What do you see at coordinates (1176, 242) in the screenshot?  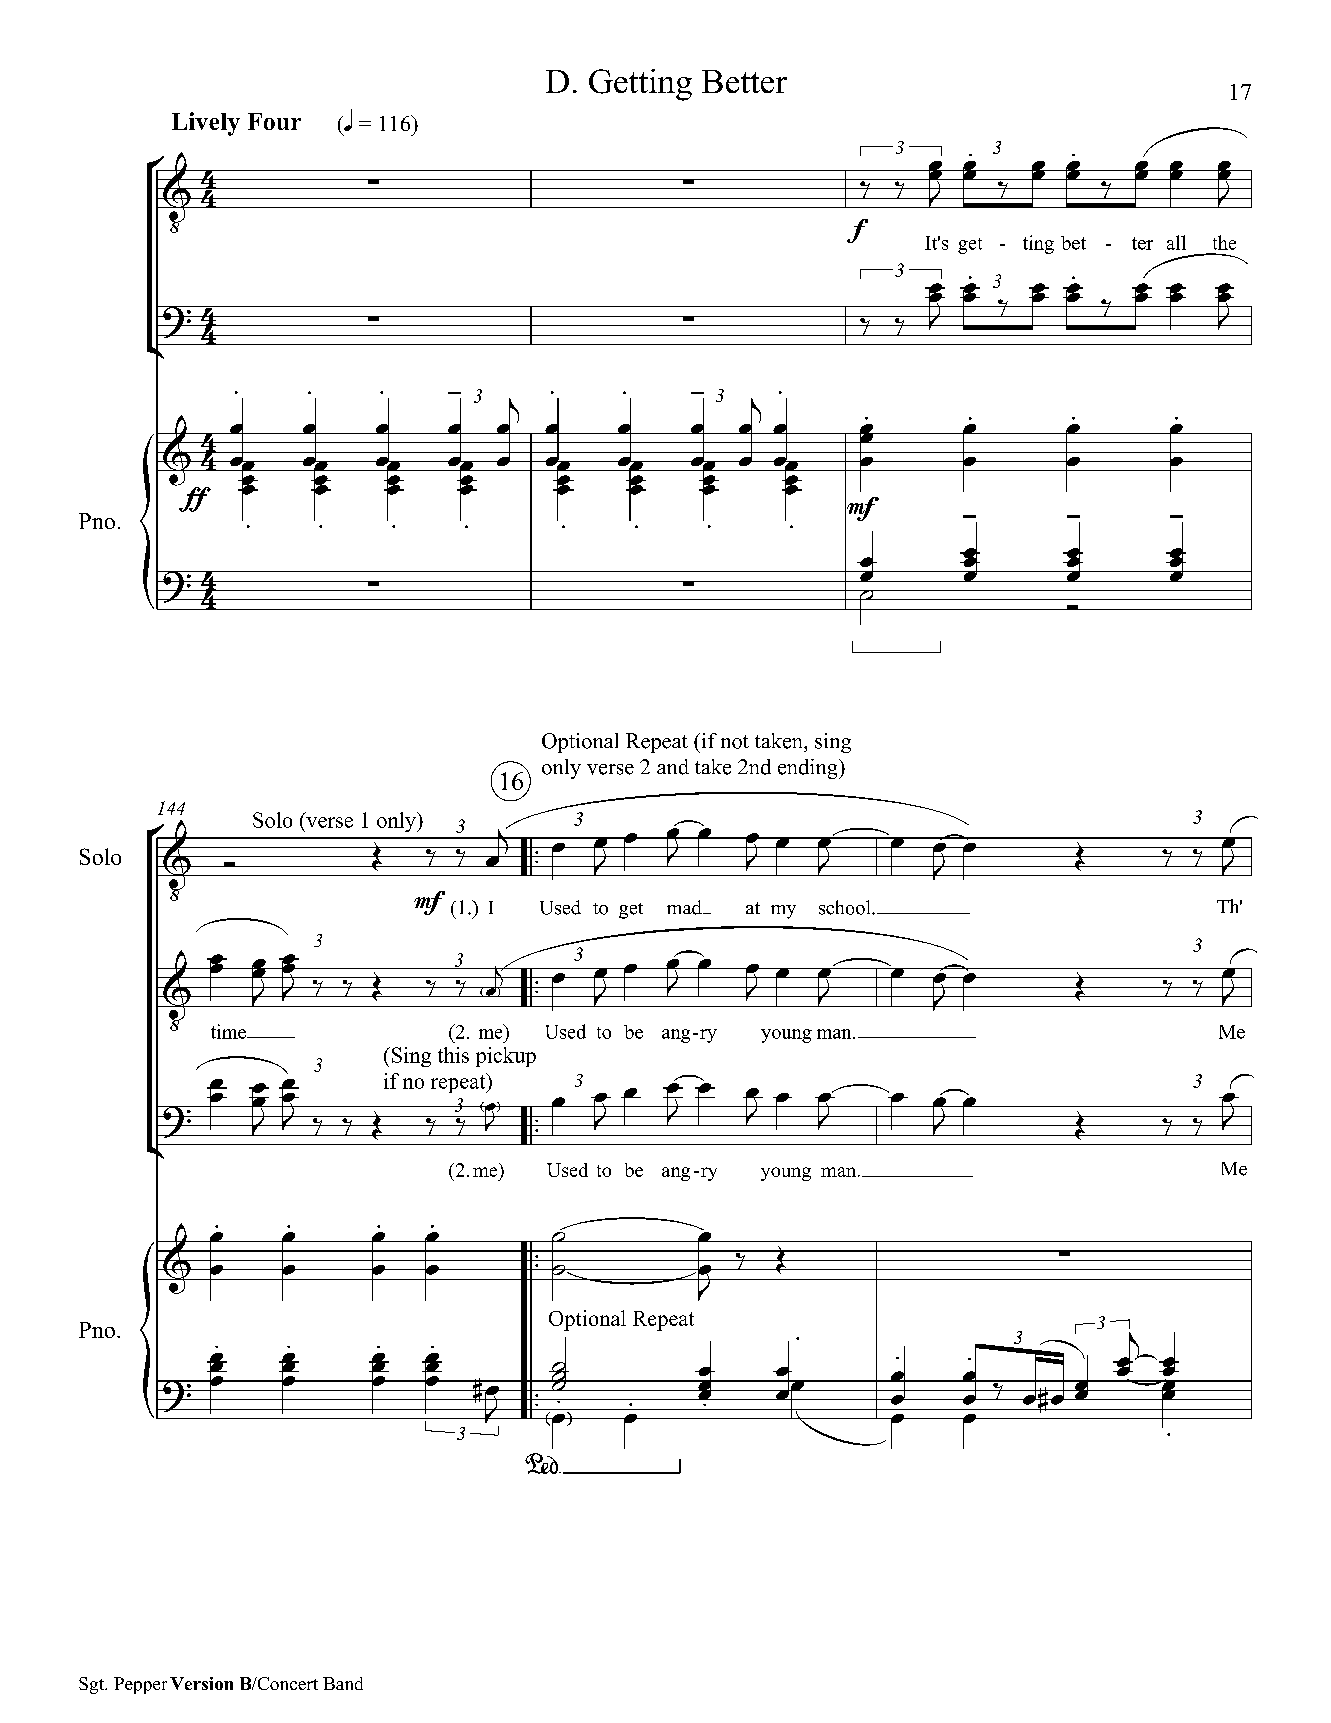 I see `all` at bounding box center [1176, 242].
